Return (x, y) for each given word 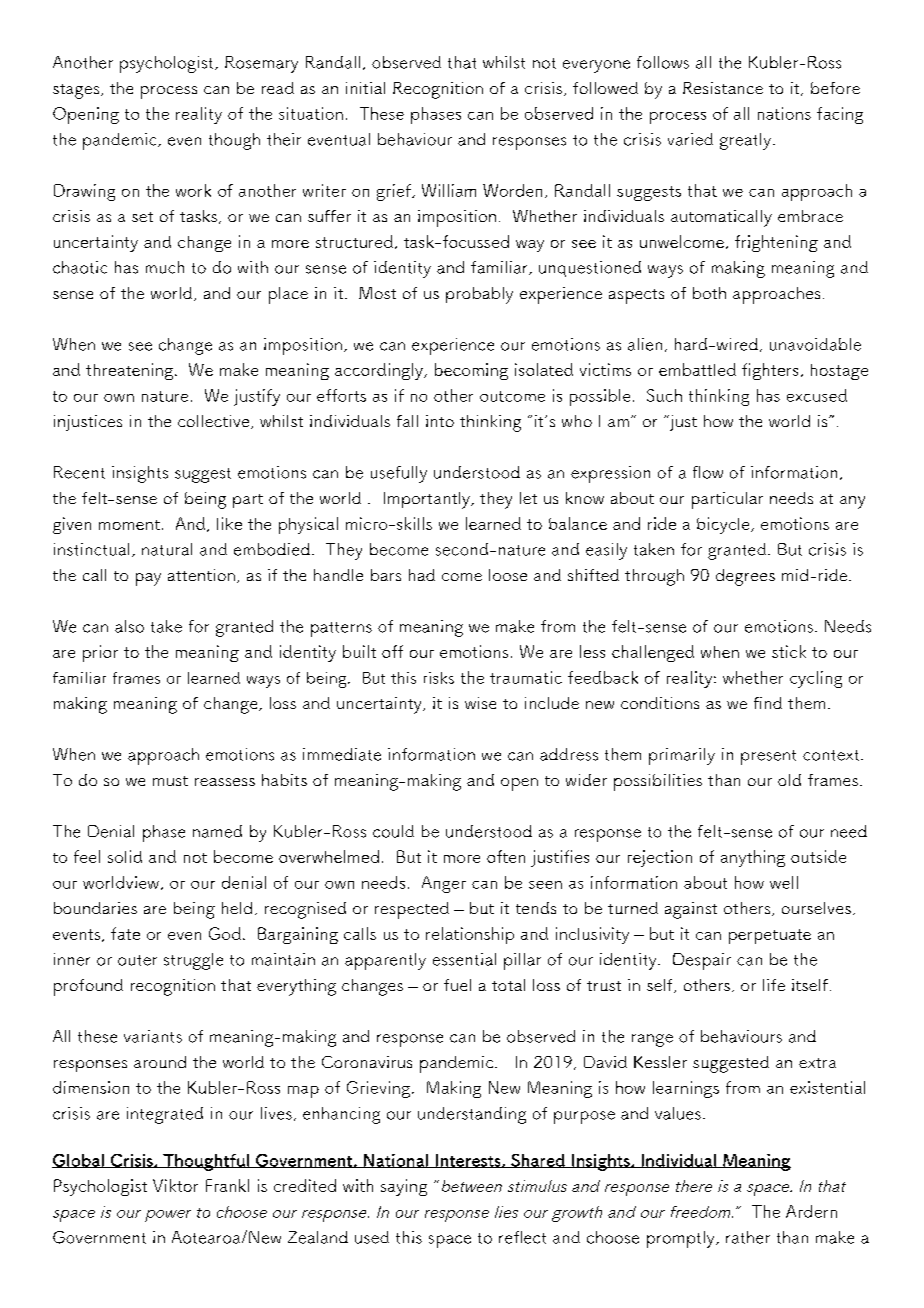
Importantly (428, 500)
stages (77, 91)
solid (125, 856)
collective (215, 422)
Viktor (175, 1185)
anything (753, 858)
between (472, 1186)
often (506, 856)
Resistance (723, 88)
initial (365, 88)
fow (708, 472)
